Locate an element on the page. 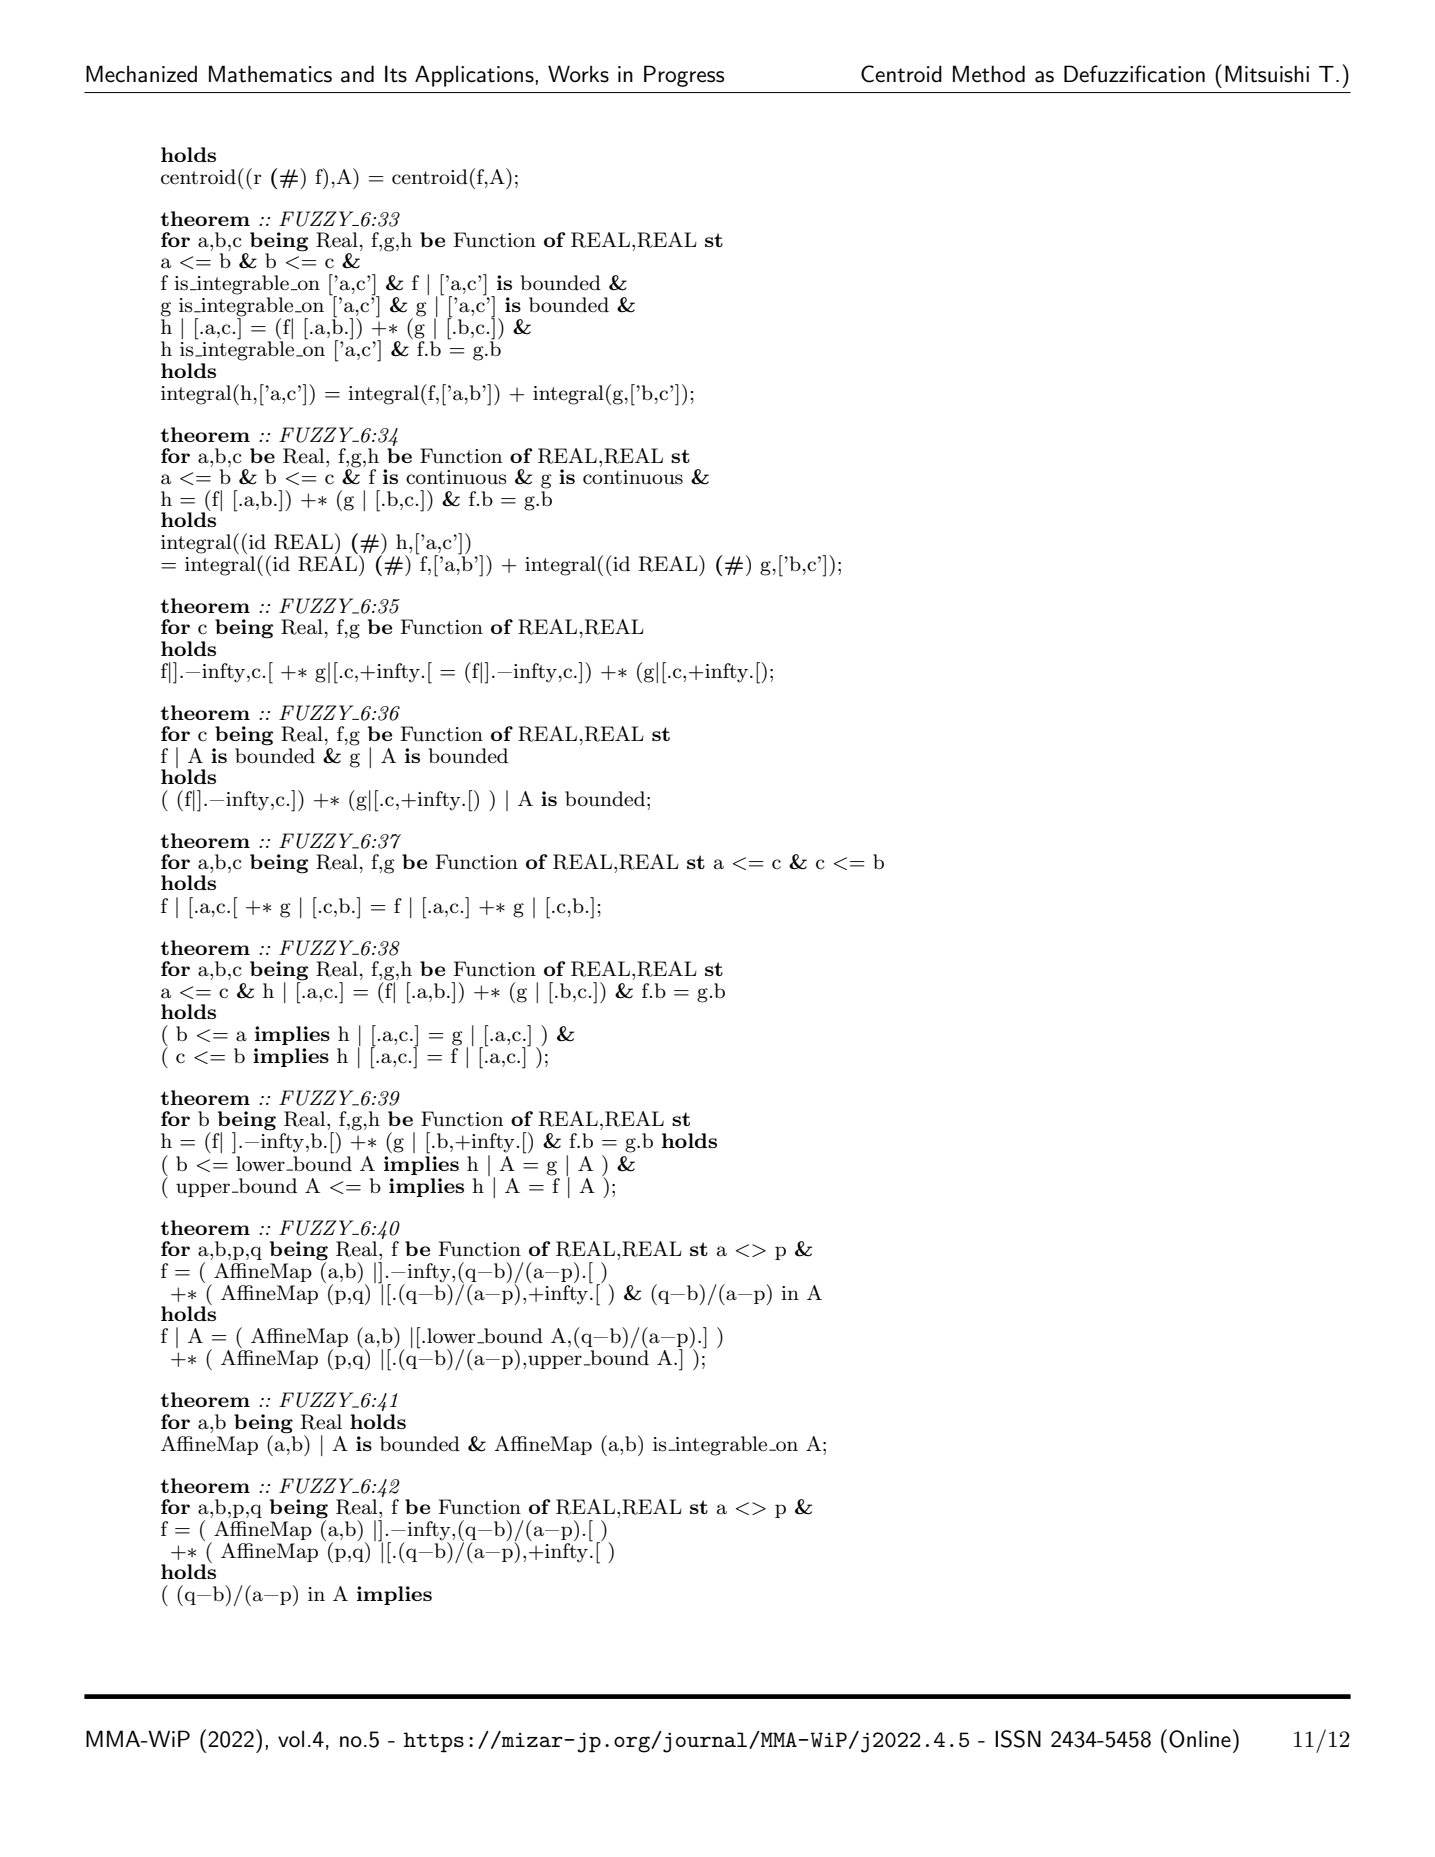  Mechanized is located at coordinates (141, 74).
